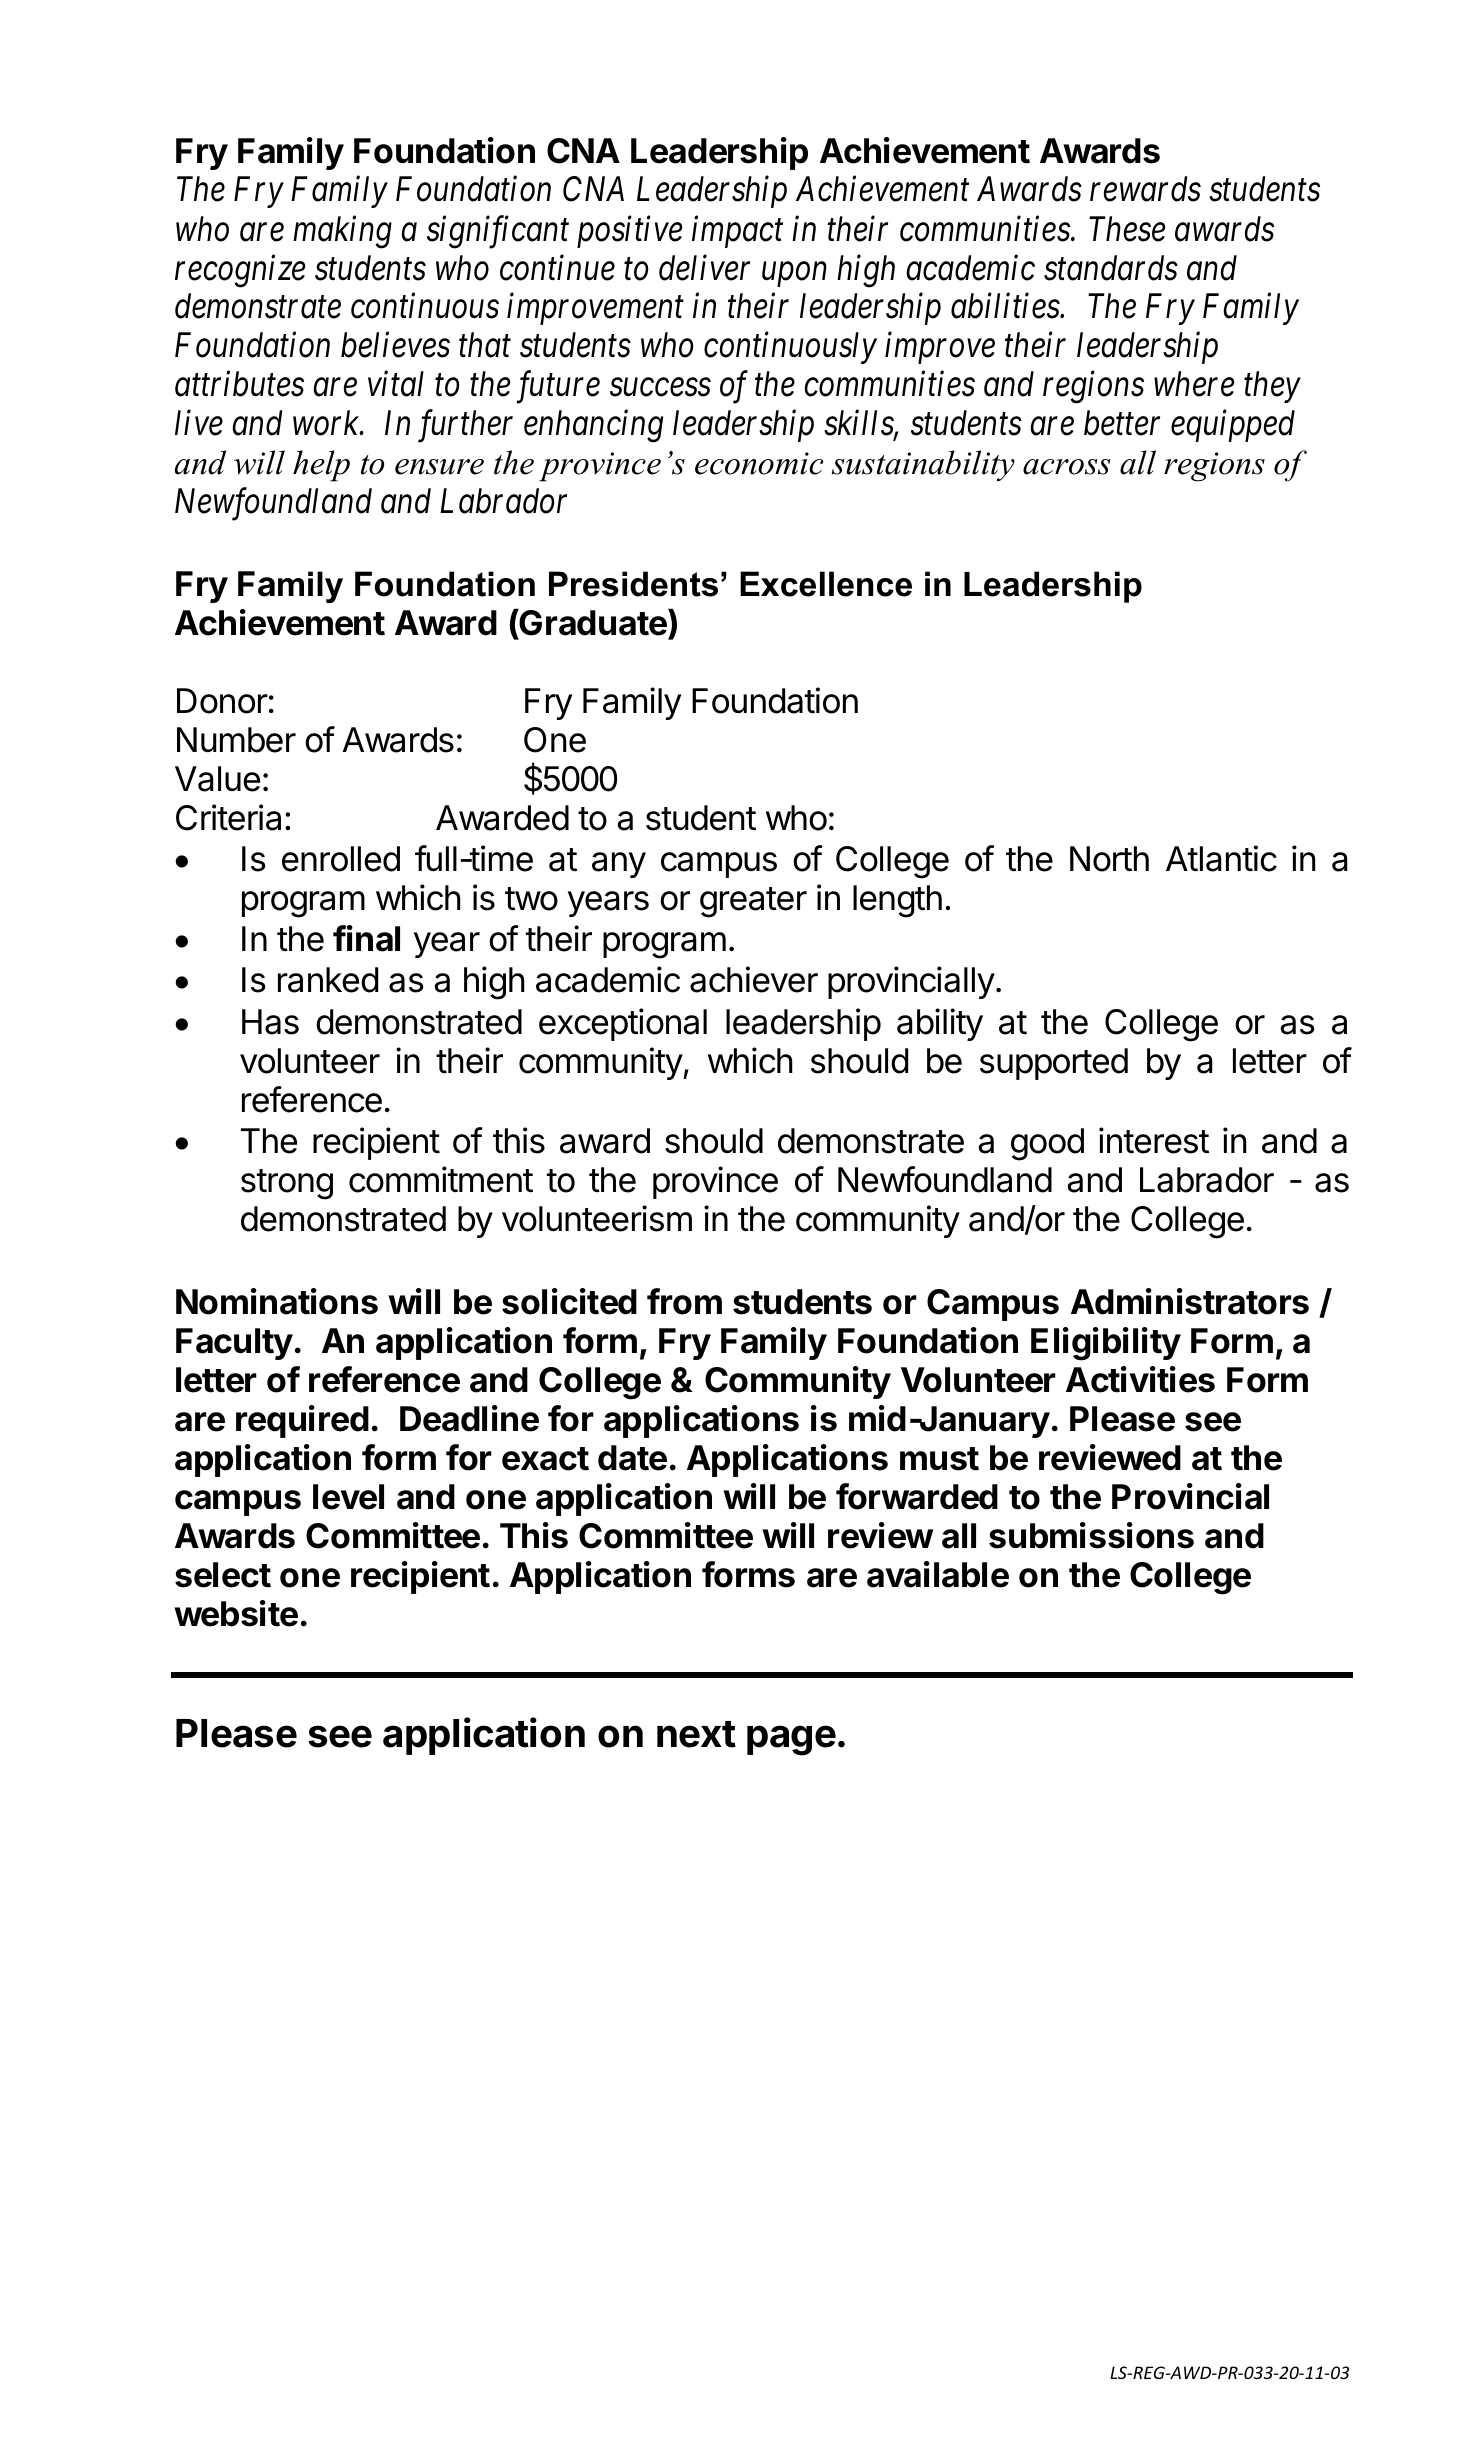 Image resolution: width=1480 pixels, height=2437 pixels. Describe the element at coordinates (1109, 859) in the screenshot. I see `North` at that location.
